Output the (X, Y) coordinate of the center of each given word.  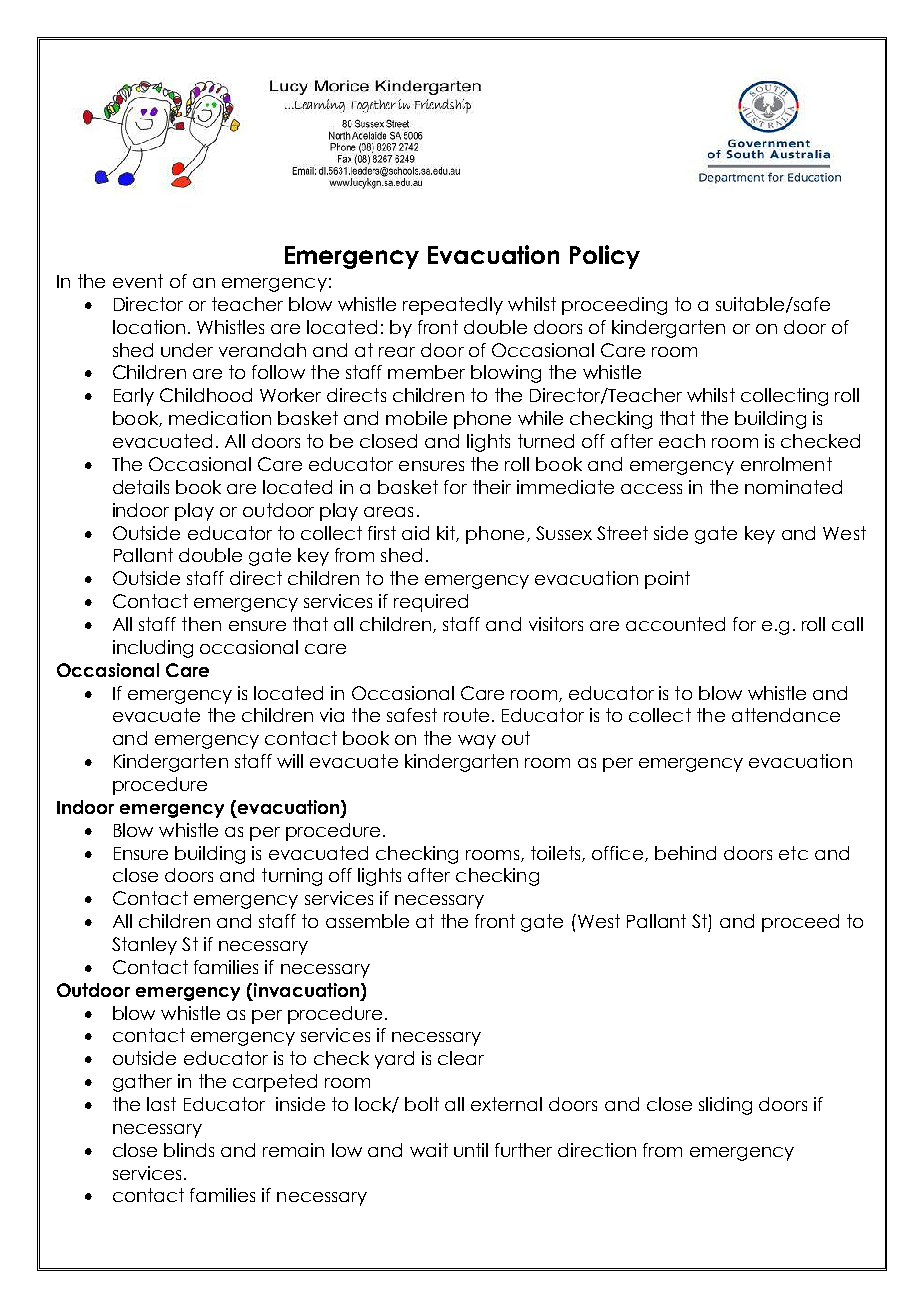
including (153, 649)
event (138, 281)
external (506, 1104)
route (466, 715)
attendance (786, 715)
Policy (605, 257)
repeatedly (453, 306)
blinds (189, 1150)
